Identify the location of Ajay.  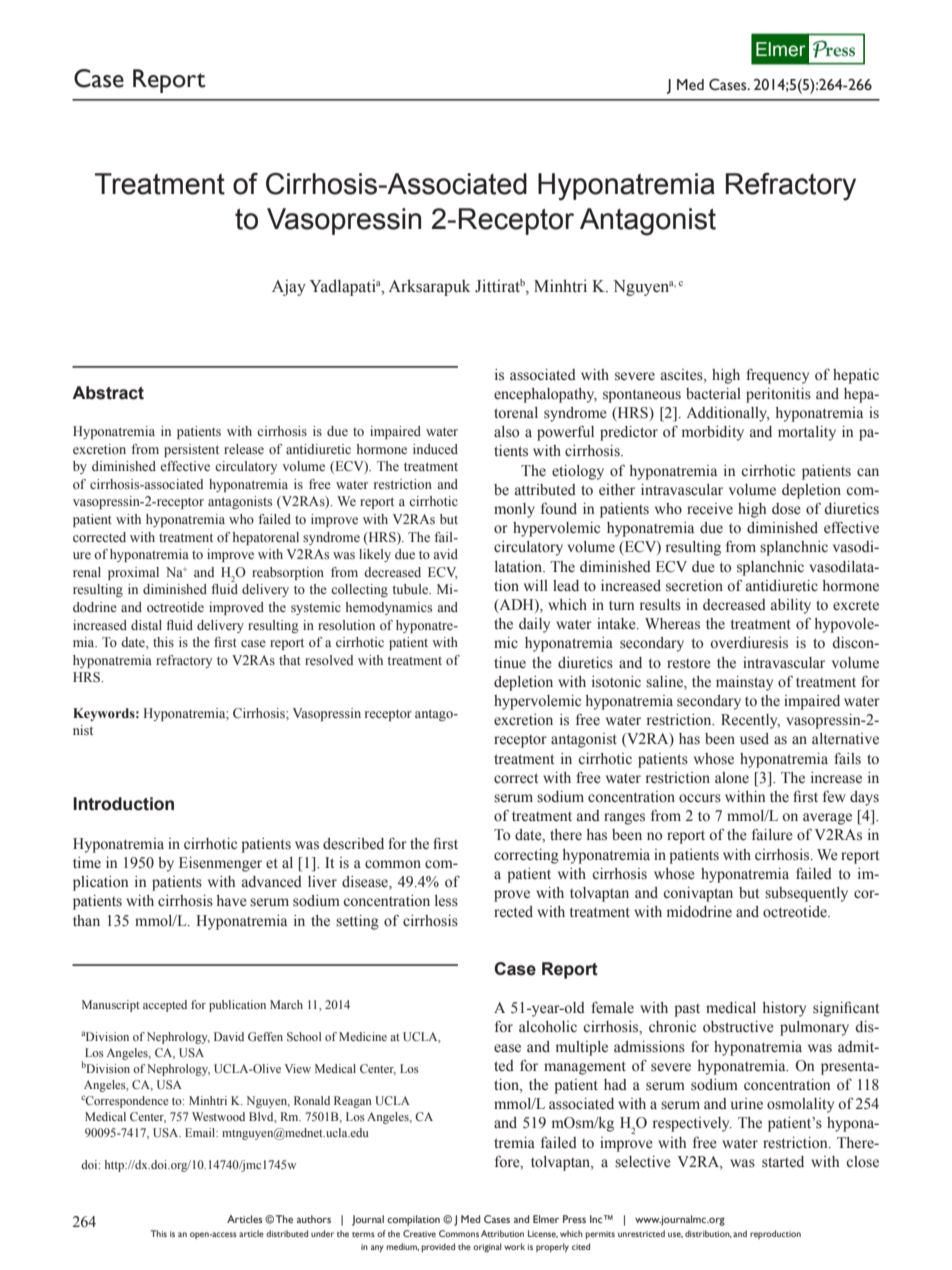
(289, 287).
